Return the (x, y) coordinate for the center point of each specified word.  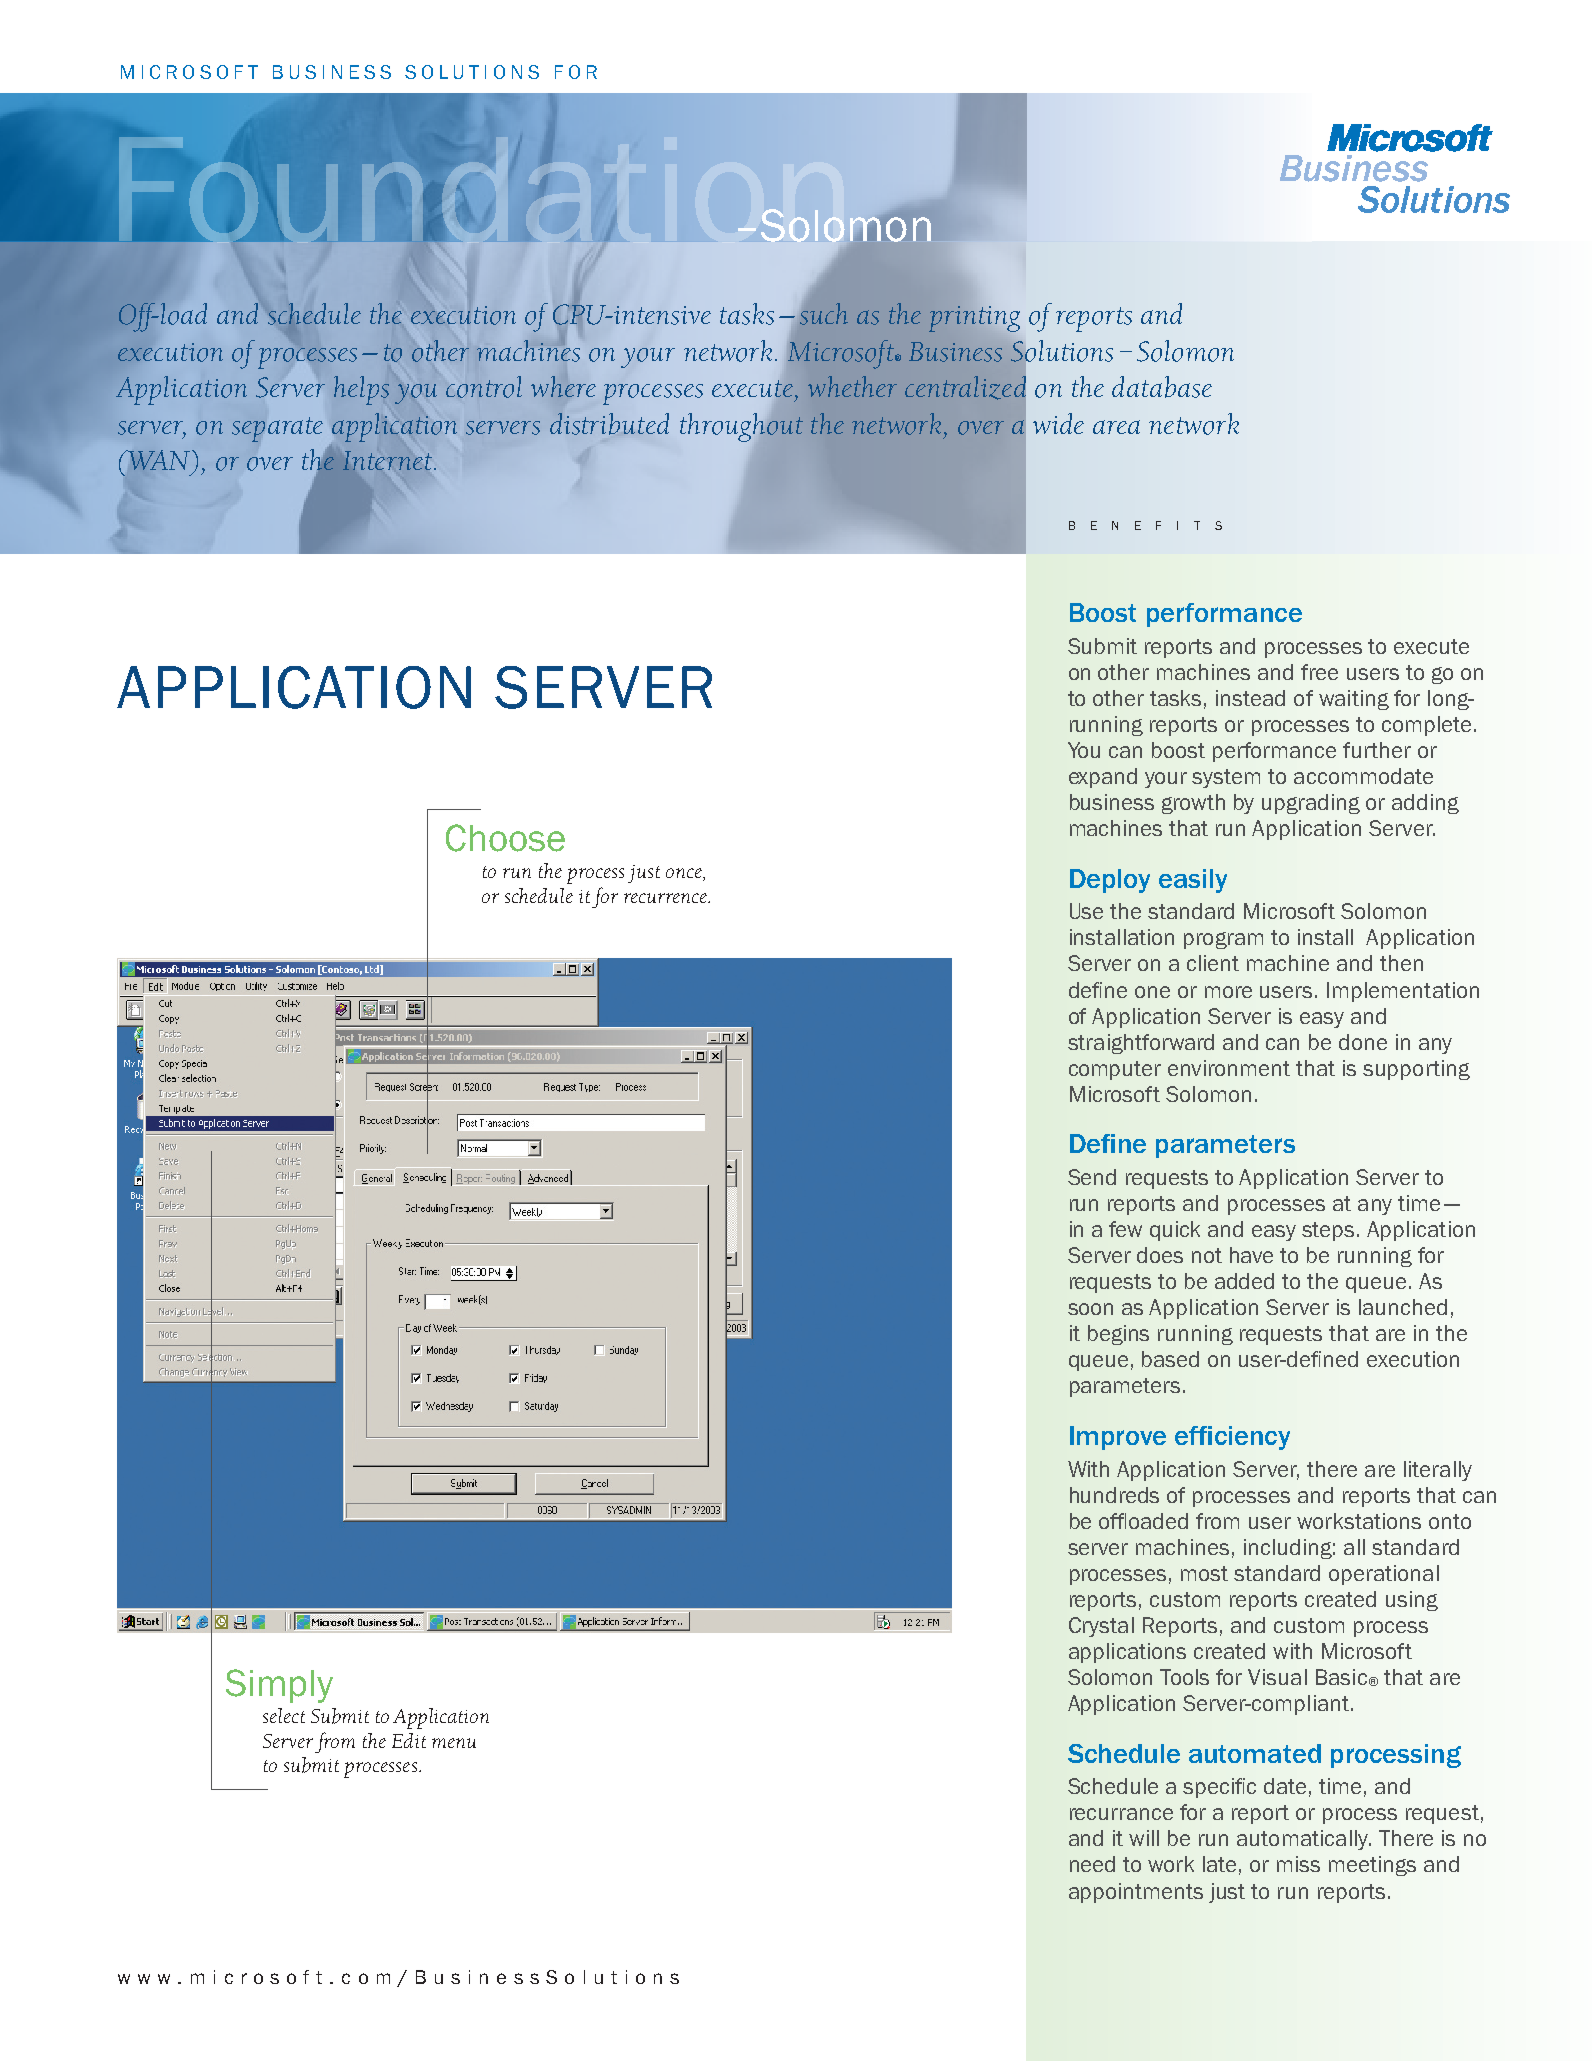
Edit (409, 1740)
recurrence (667, 898)
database (1162, 387)
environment (1229, 1068)
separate (277, 429)
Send (1092, 1177)
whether (852, 386)
